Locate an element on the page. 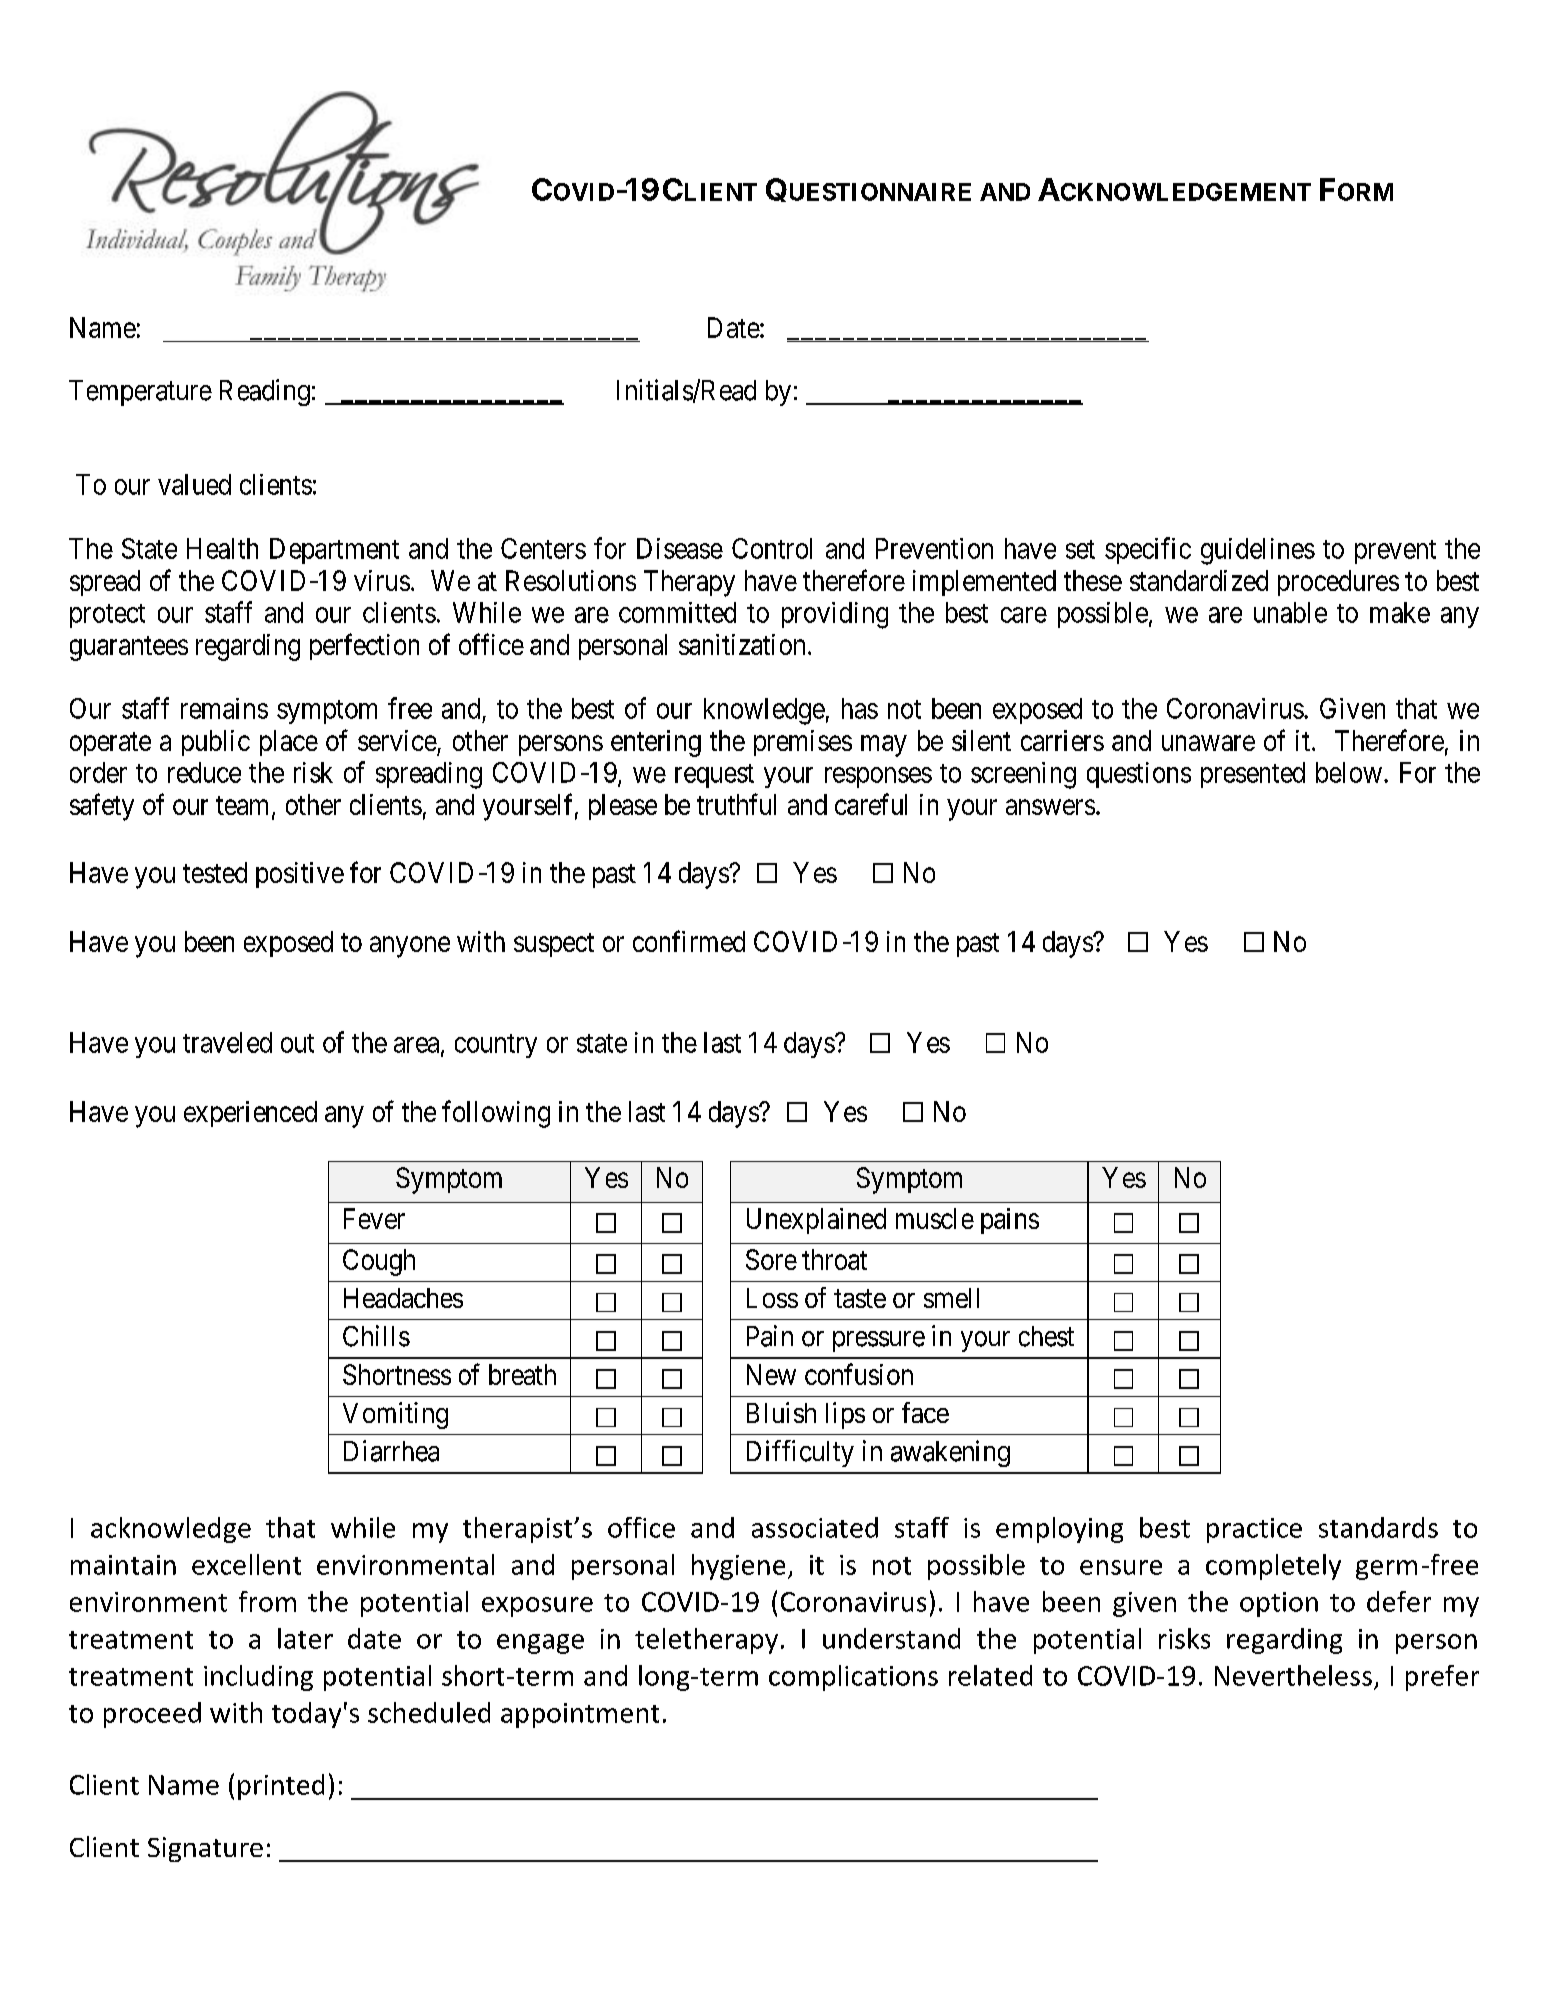 The height and width of the image is (2003, 1548). Nevertheless is located at coordinates (1293, 1675).
